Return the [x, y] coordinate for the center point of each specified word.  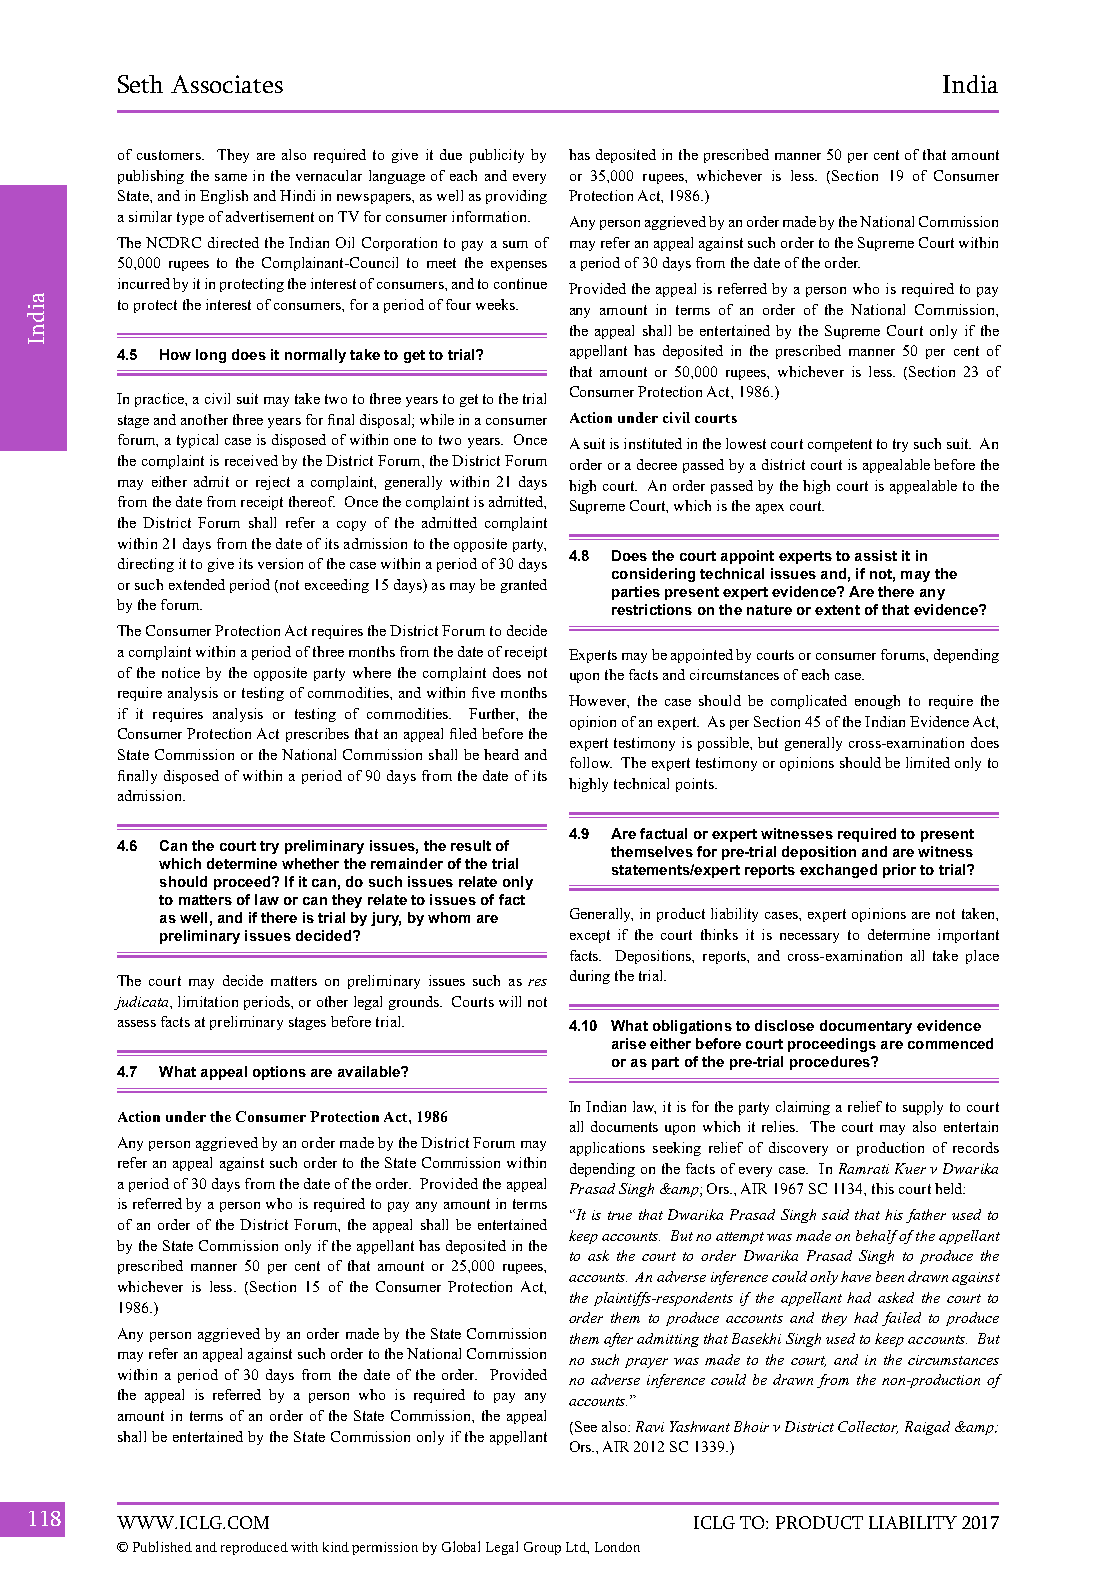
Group [542, 1548]
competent [840, 445]
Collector [868, 1427]
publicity [497, 156]
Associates [227, 84]
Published [162, 1546]
